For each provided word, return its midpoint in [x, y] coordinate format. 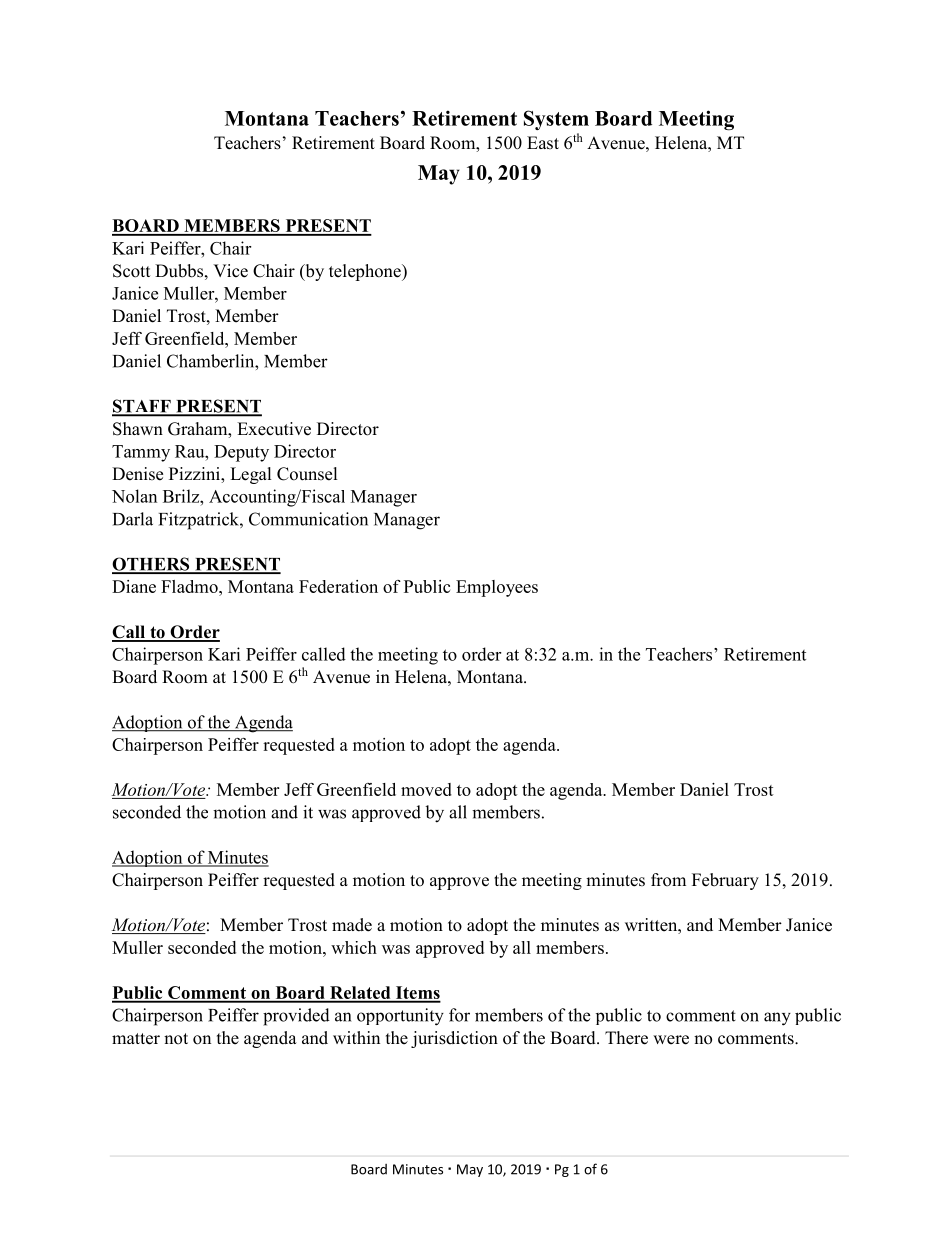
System [556, 120]
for [459, 1015]
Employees [497, 588]
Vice [230, 271]
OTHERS [152, 565]
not [176, 1039]
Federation [338, 586]
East [543, 143]
